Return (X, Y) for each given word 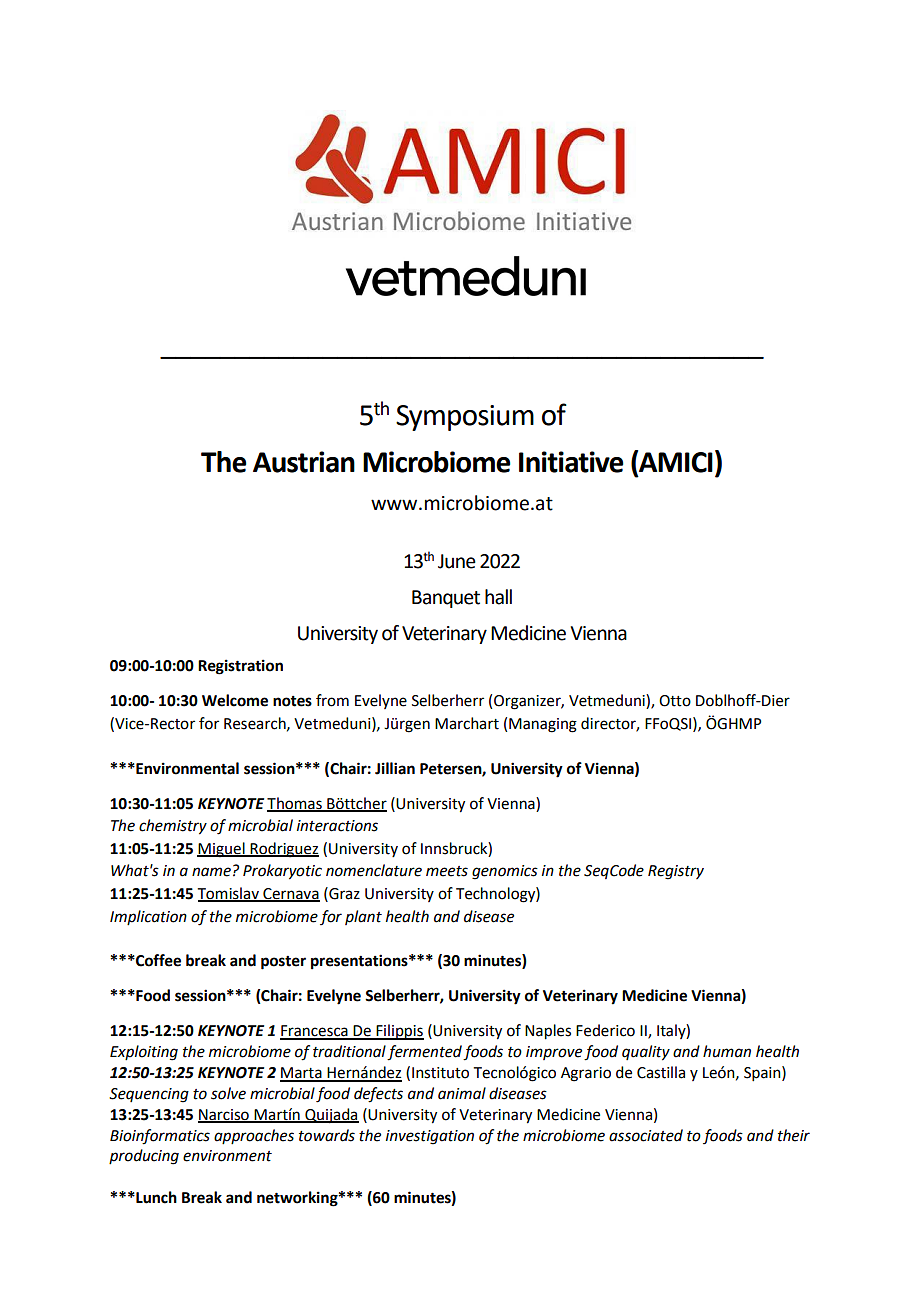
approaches (254, 1136)
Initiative (571, 462)
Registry (676, 872)
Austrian (304, 462)
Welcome (235, 700)
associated (646, 1135)
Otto (675, 701)
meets (447, 871)
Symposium (465, 418)
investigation (430, 1137)
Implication (148, 917)
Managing (543, 725)
